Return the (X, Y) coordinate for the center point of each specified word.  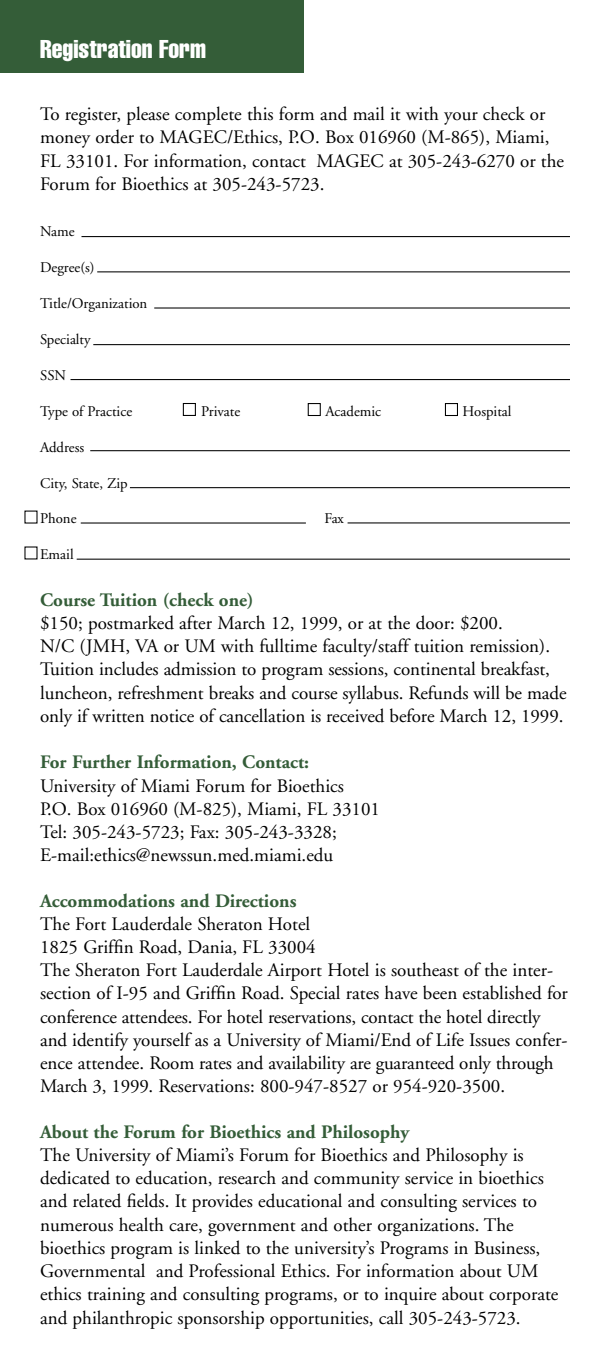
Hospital (487, 412)
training (116, 1296)
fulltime (288, 645)
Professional (232, 1270)
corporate (523, 1298)
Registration (96, 50)
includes (129, 668)
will (486, 692)
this (260, 113)
